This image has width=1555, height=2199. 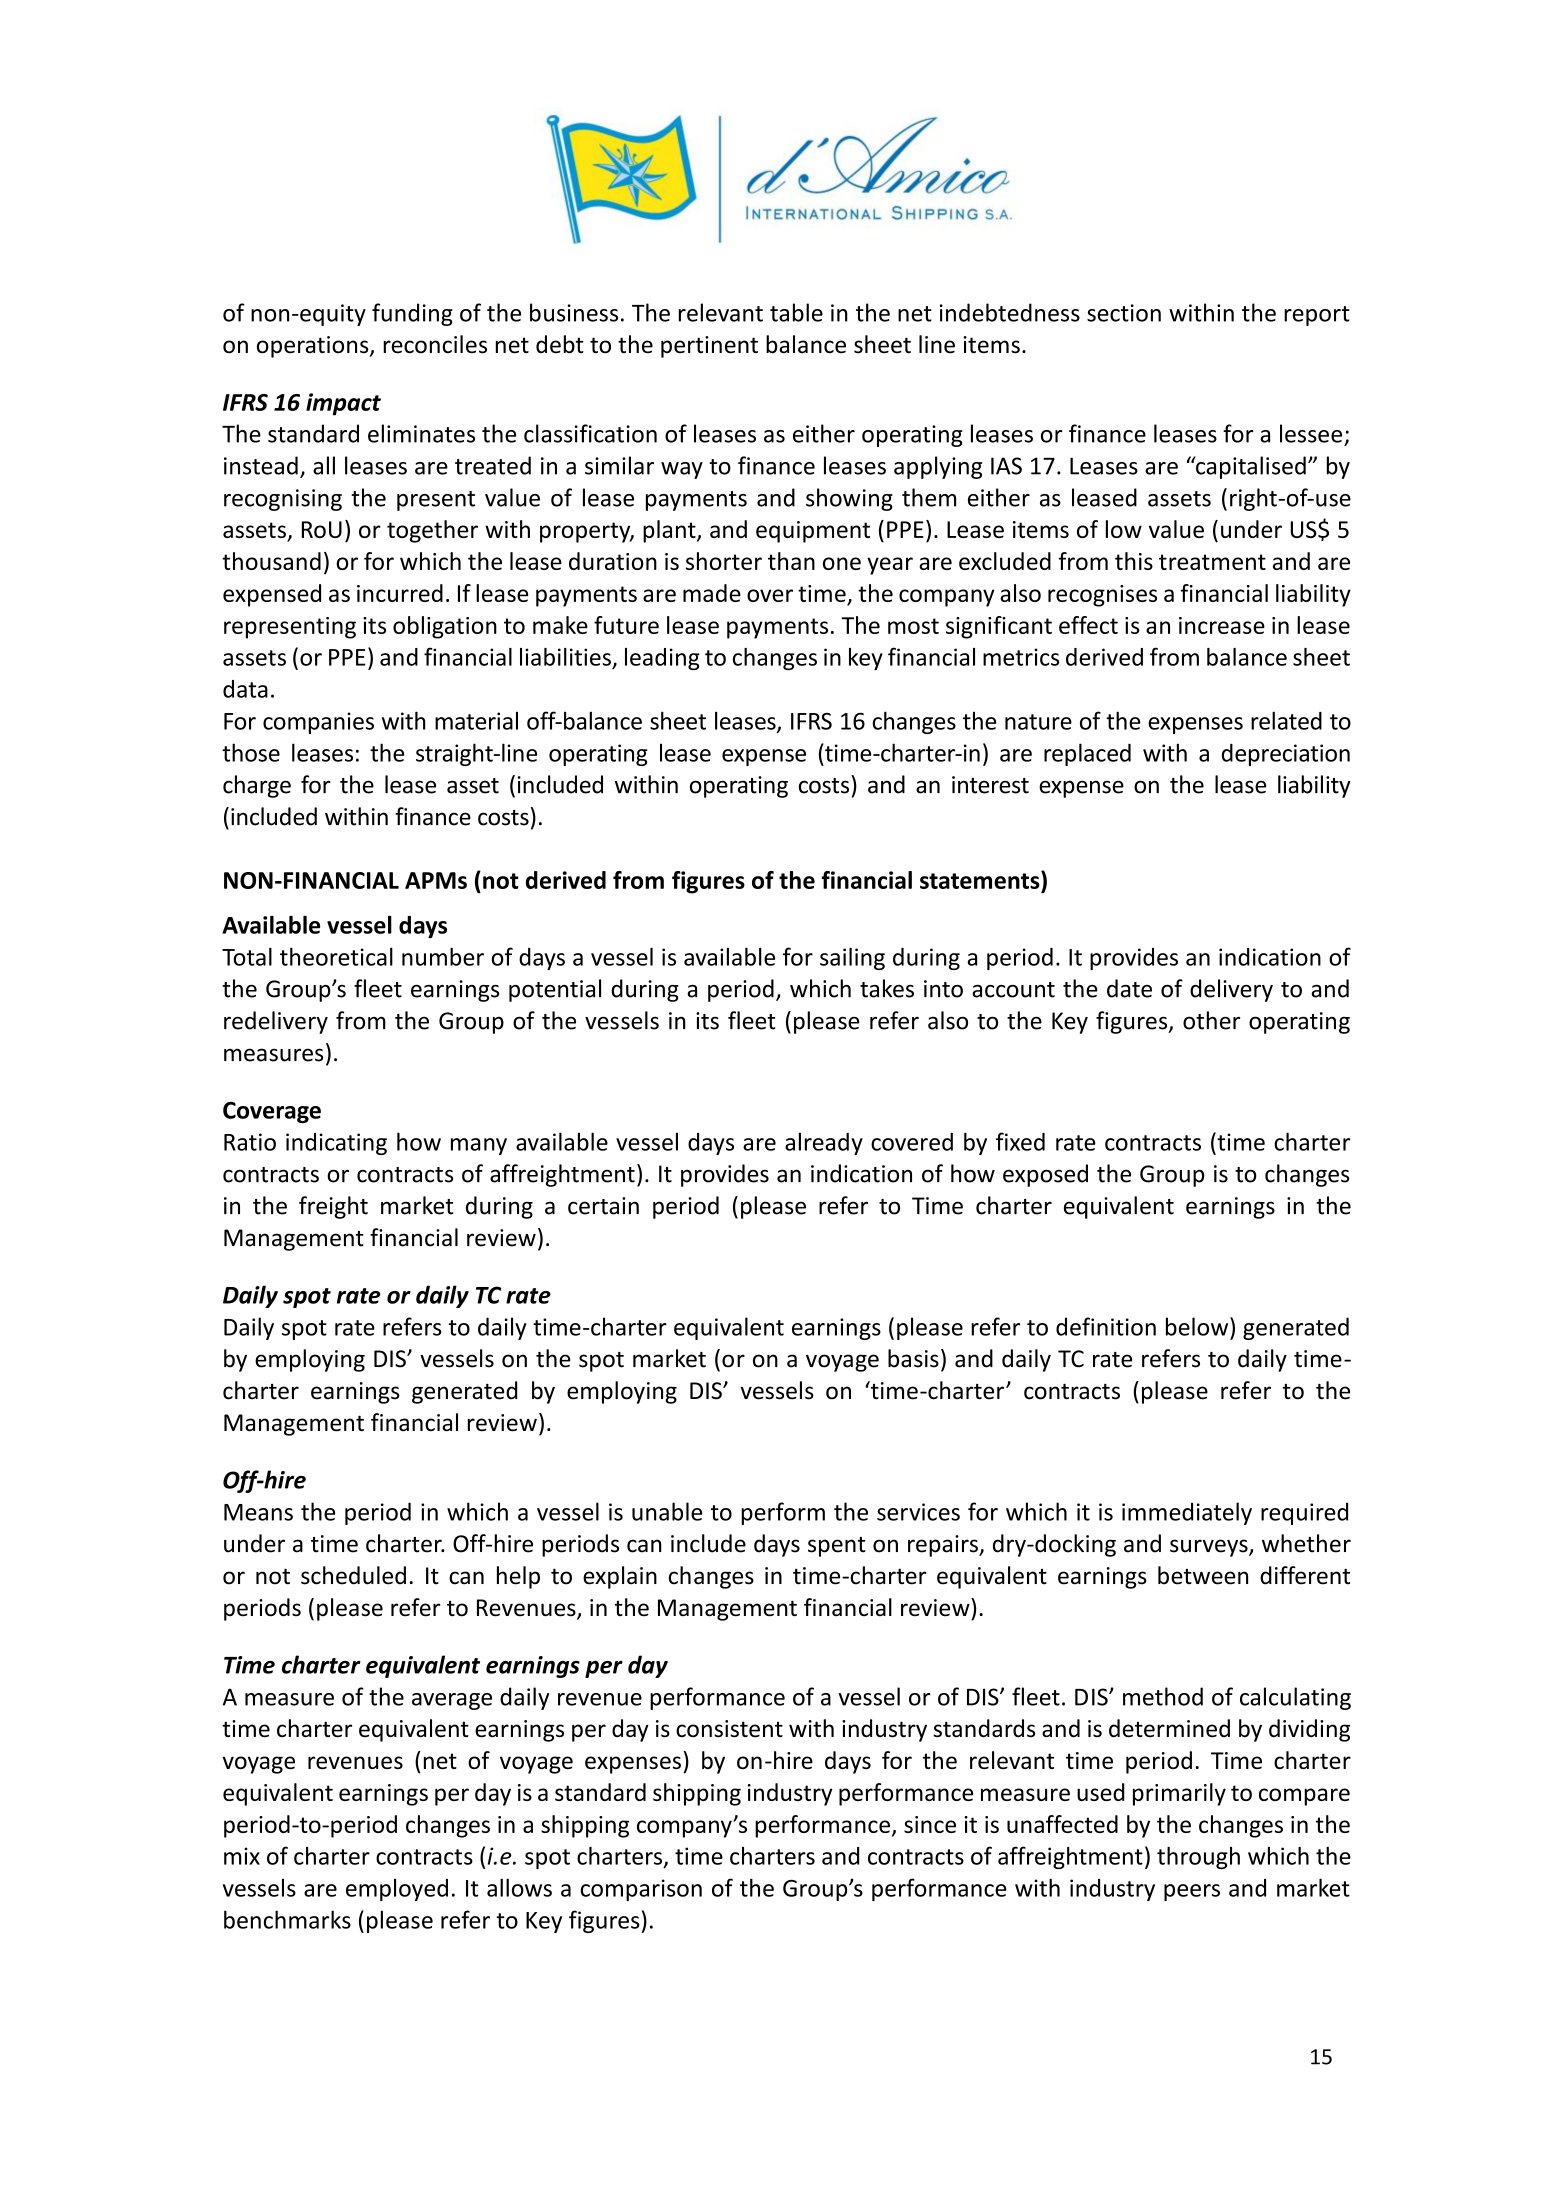 I want to click on indicating, so click(x=336, y=1144).
